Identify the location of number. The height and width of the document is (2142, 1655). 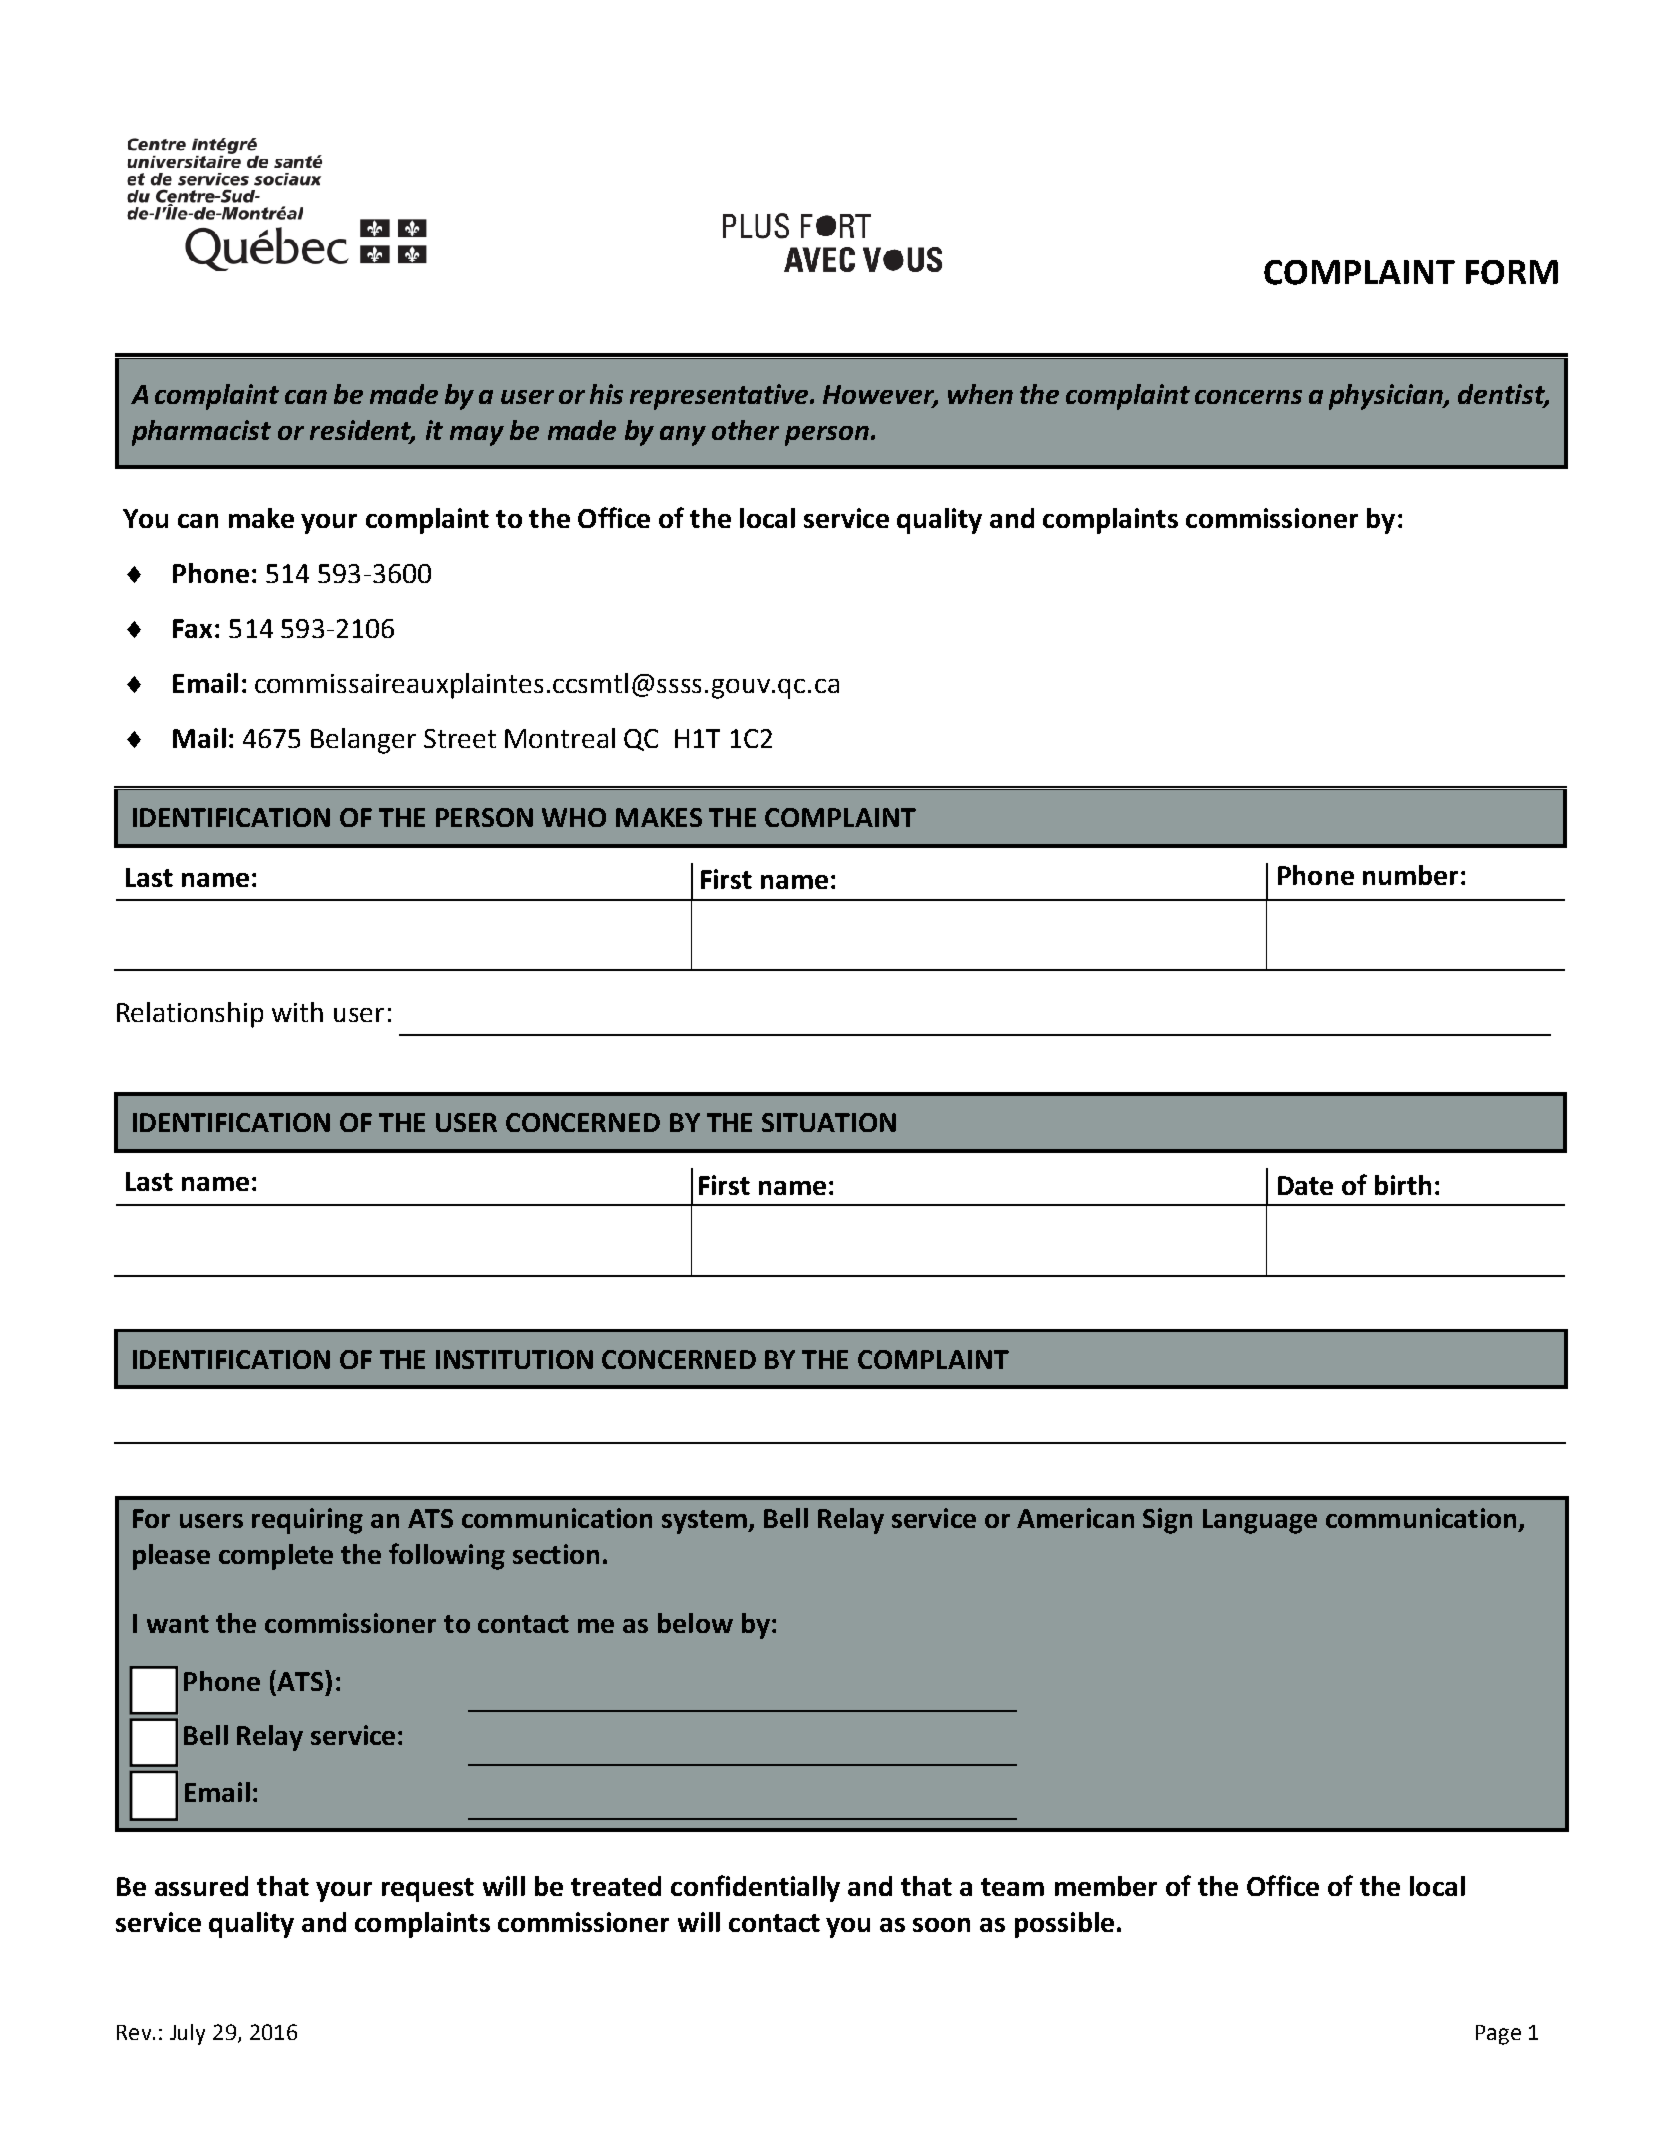
(1410, 875).
